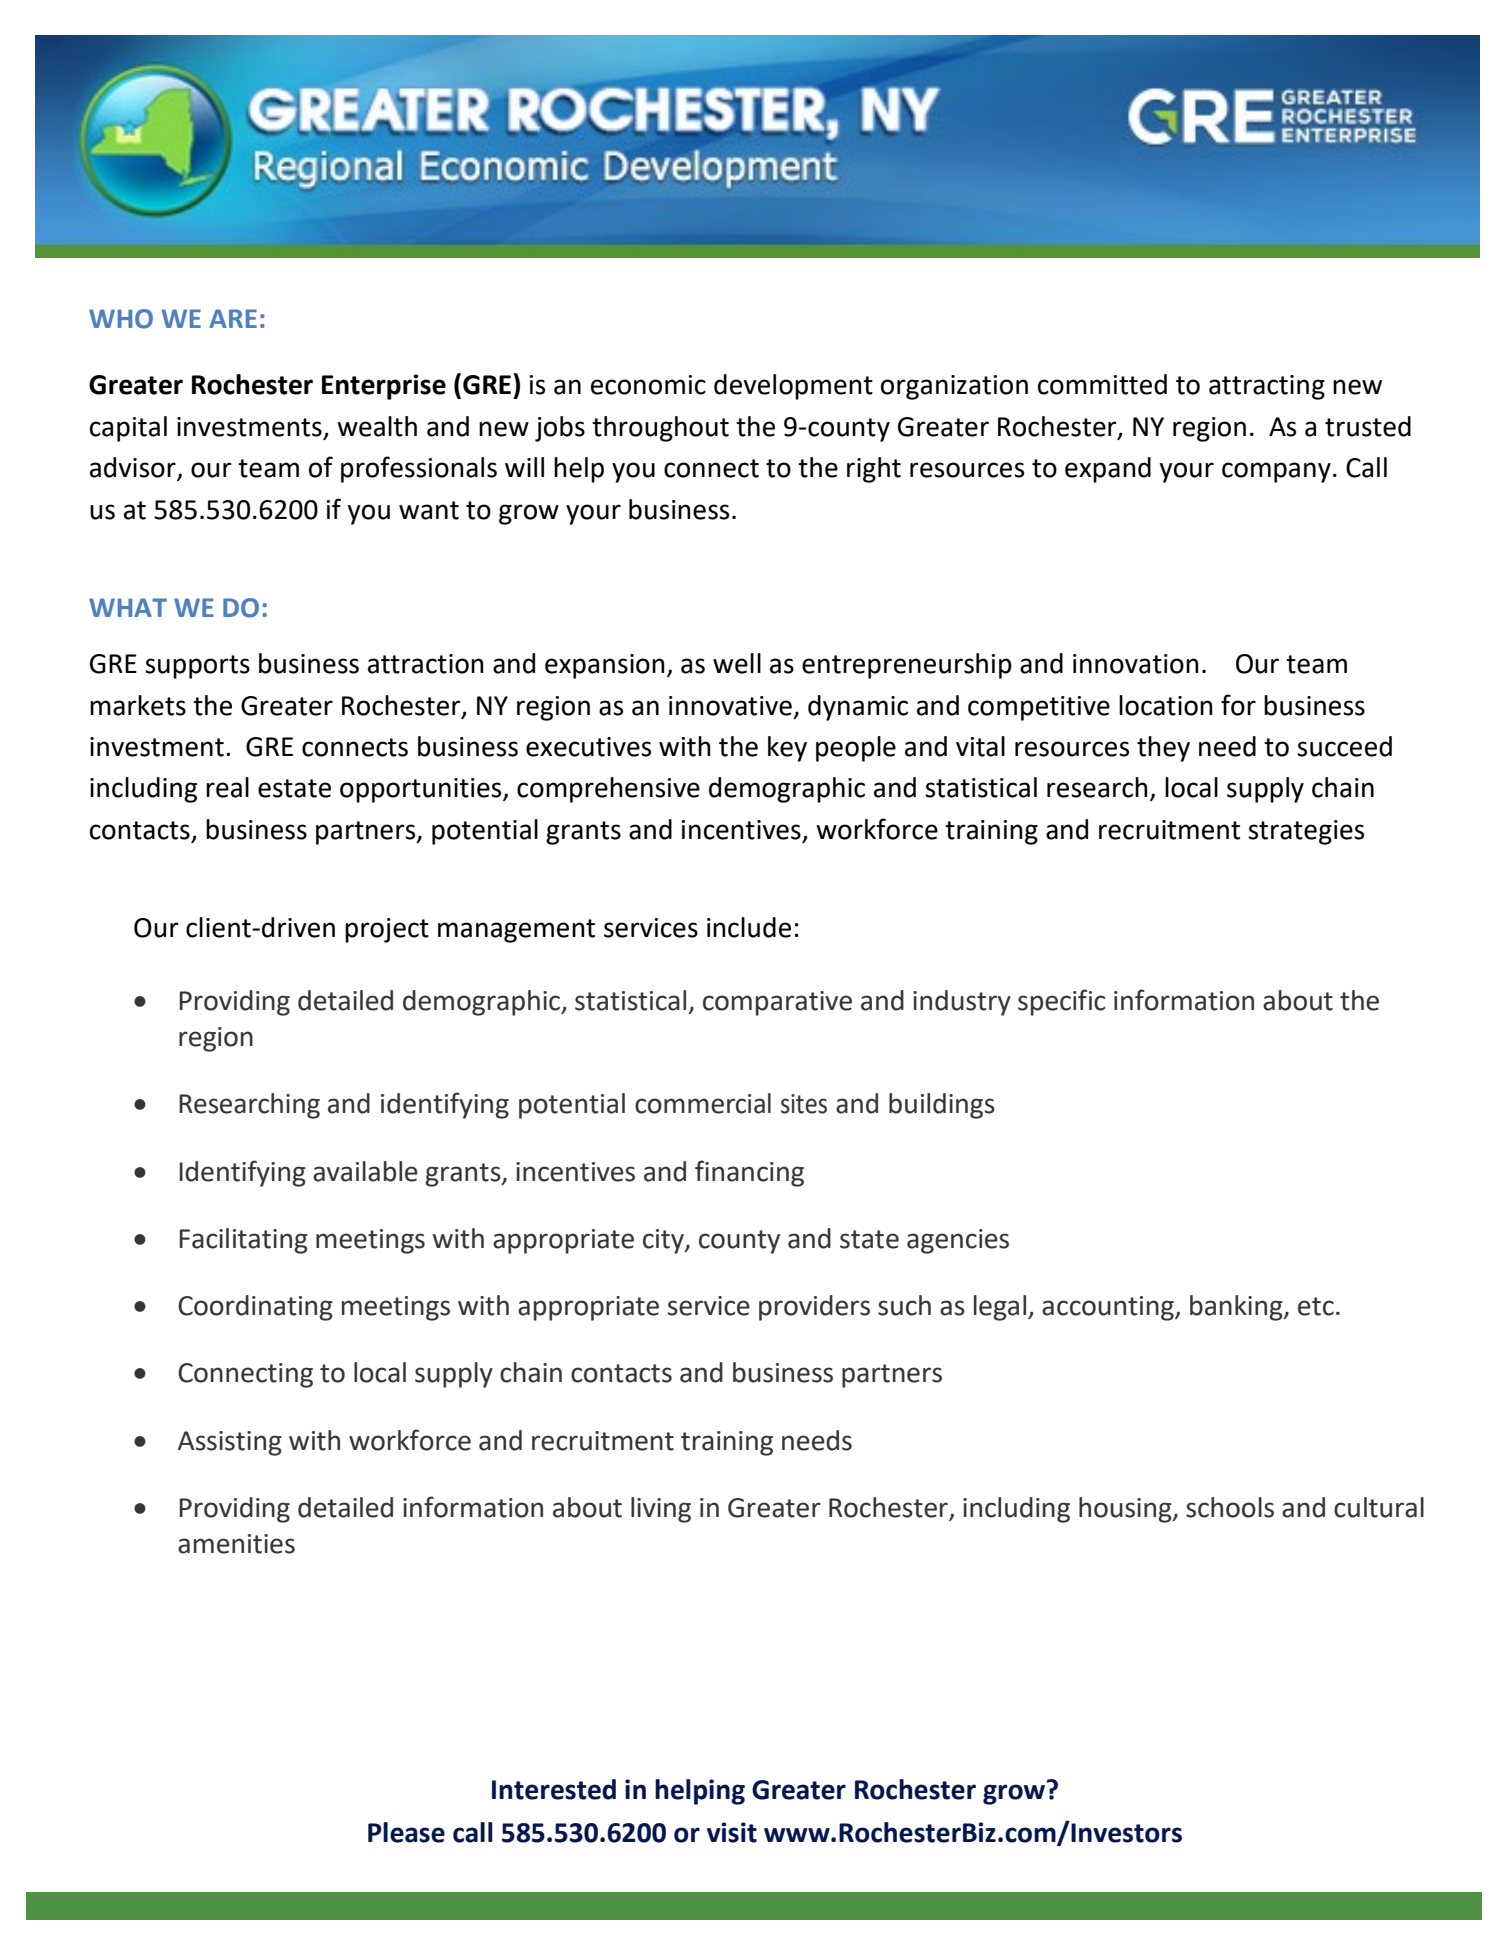  I want to click on providers, so click(814, 1308).
